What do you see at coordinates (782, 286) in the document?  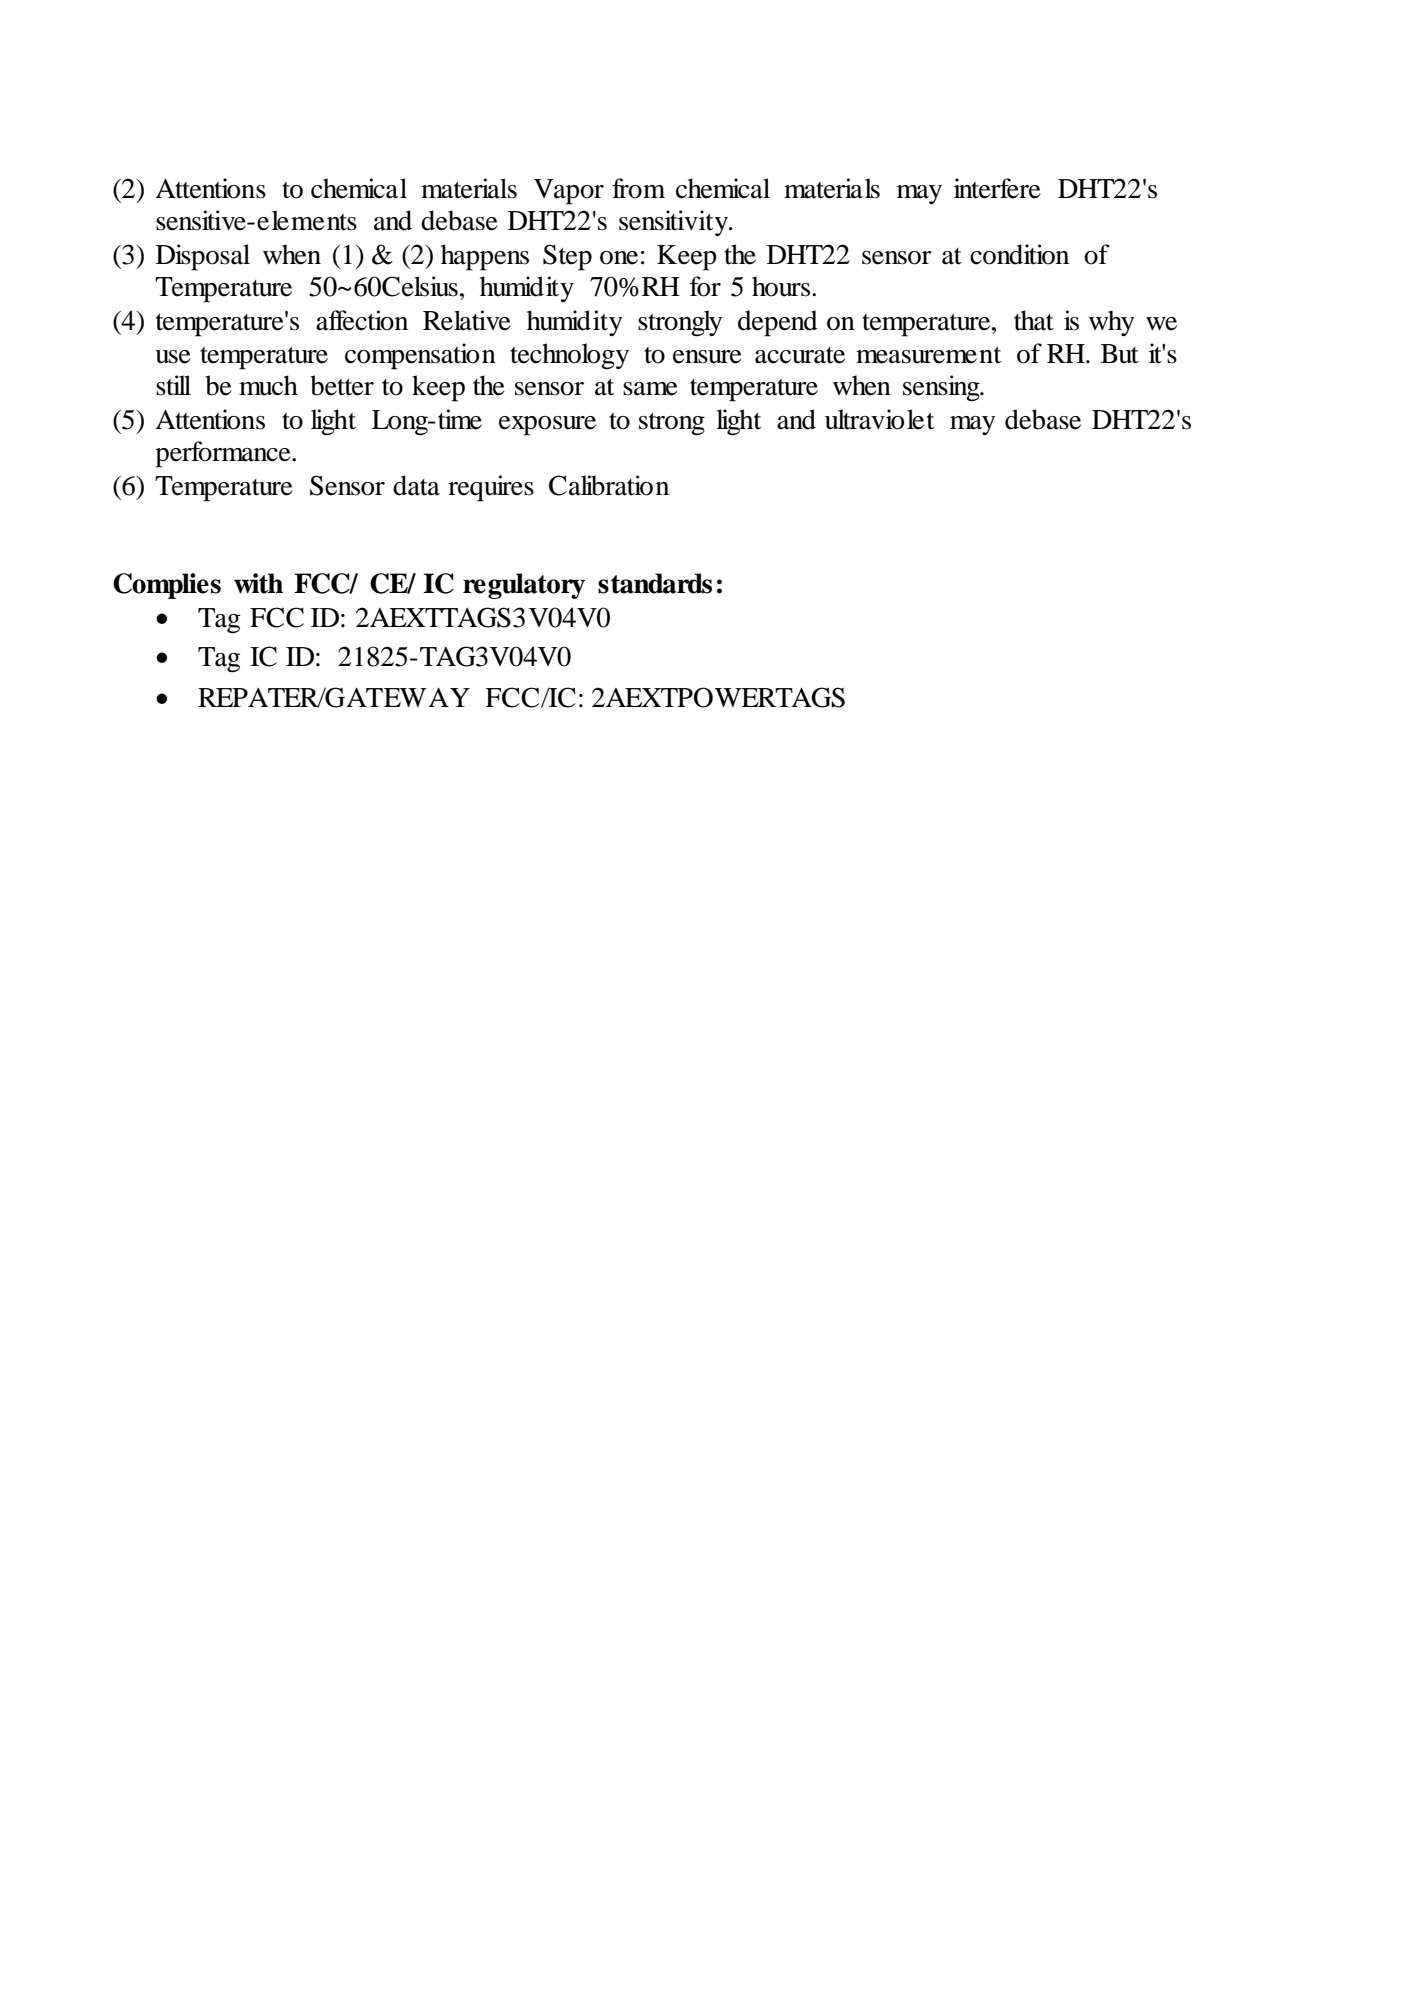 I see `hours` at bounding box center [782, 286].
